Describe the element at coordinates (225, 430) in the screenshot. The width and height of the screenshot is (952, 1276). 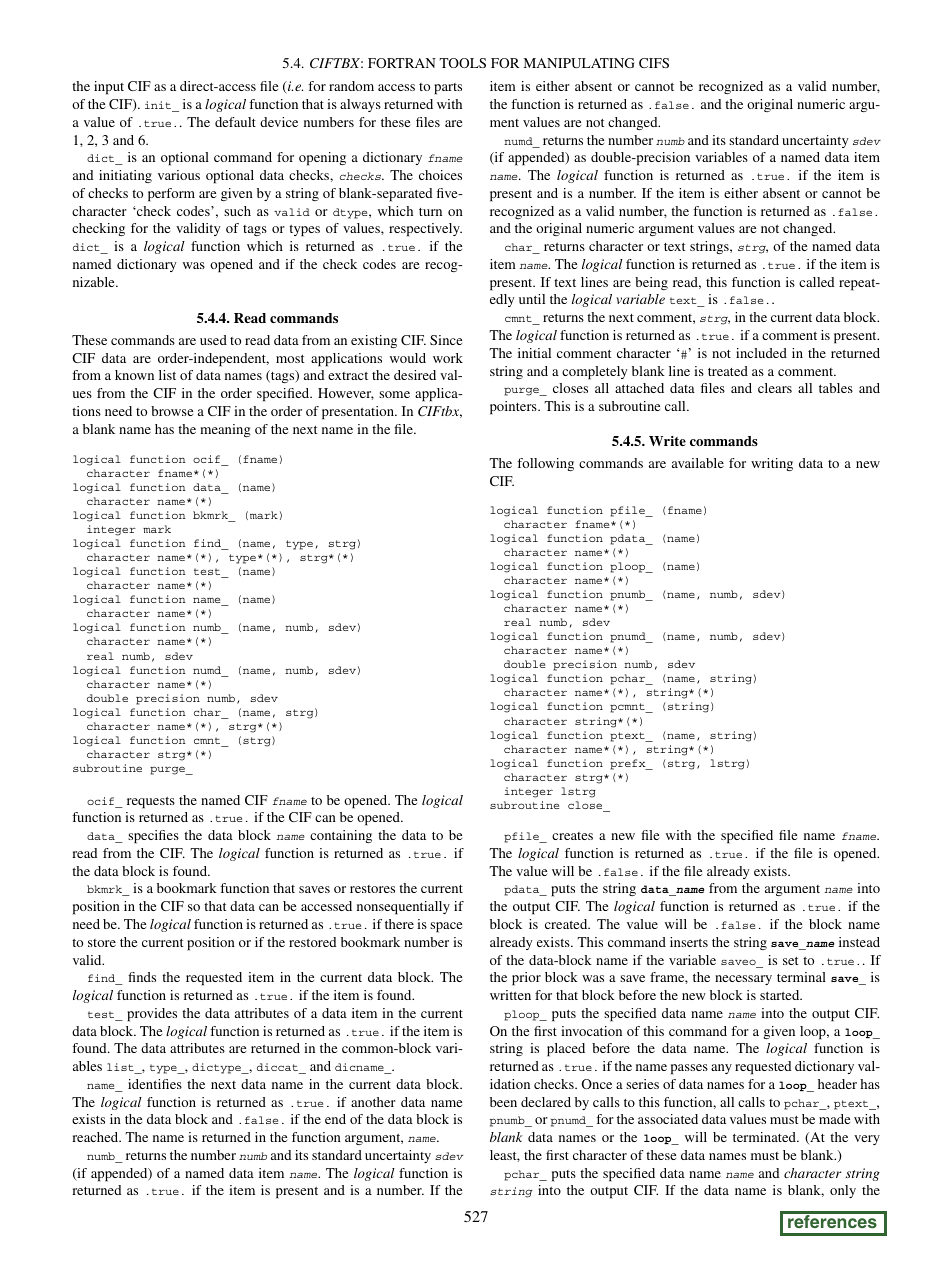
I see `meaning` at that location.
